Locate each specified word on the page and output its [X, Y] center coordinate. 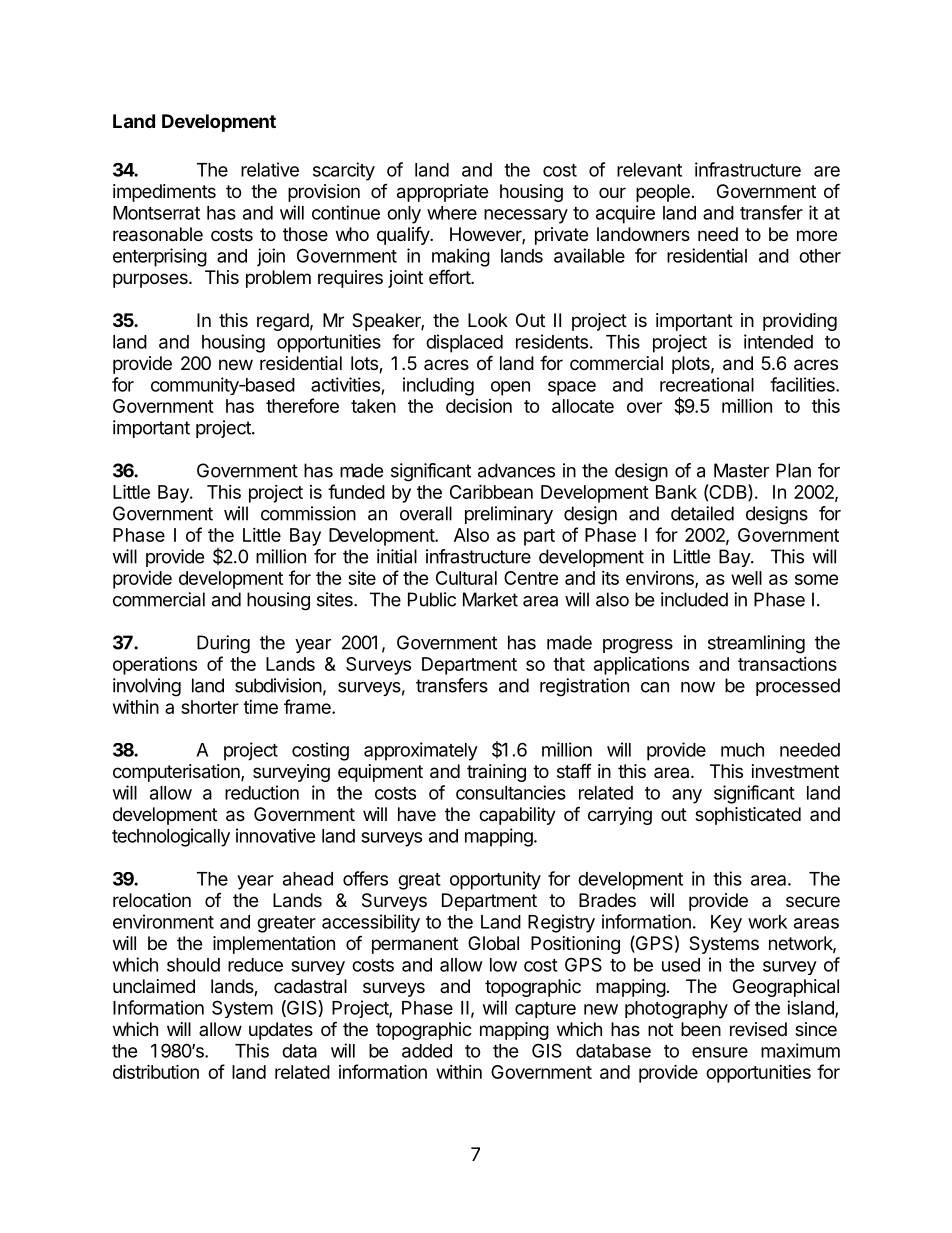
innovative [276, 835]
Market [490, 599]
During [223, 644]
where [452, 213]
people [663, 193]
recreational [707, 384]
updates [281, 1031]
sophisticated [748, 816]
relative [270, 169]
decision [479, 406]
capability [517, 816]
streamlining [756, 644]
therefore [302, 405]
